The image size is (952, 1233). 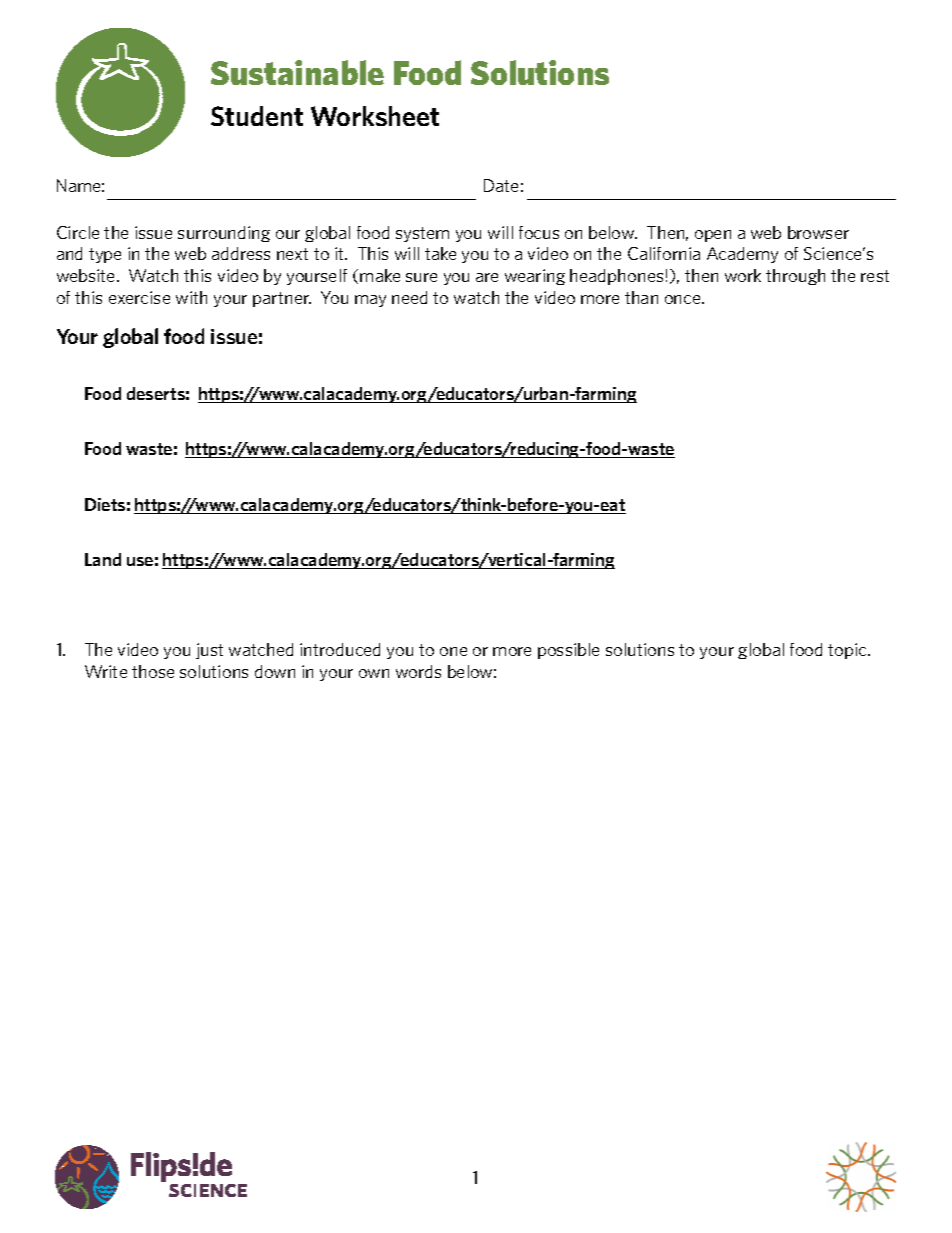 I want to click on introduced, so click(x=340, y=649).
